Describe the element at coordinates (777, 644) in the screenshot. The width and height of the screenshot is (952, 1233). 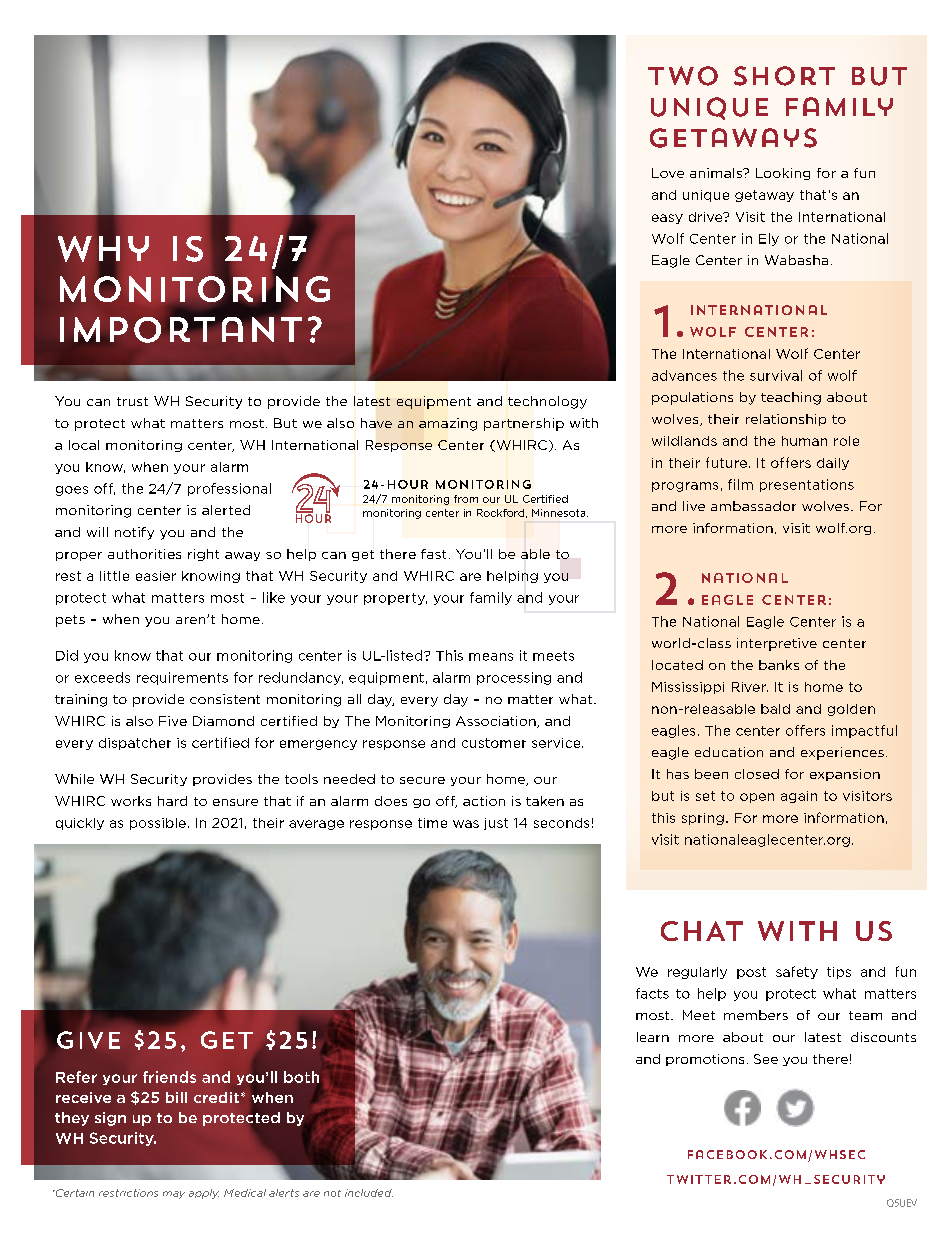
I see `interpretive` at that location.
